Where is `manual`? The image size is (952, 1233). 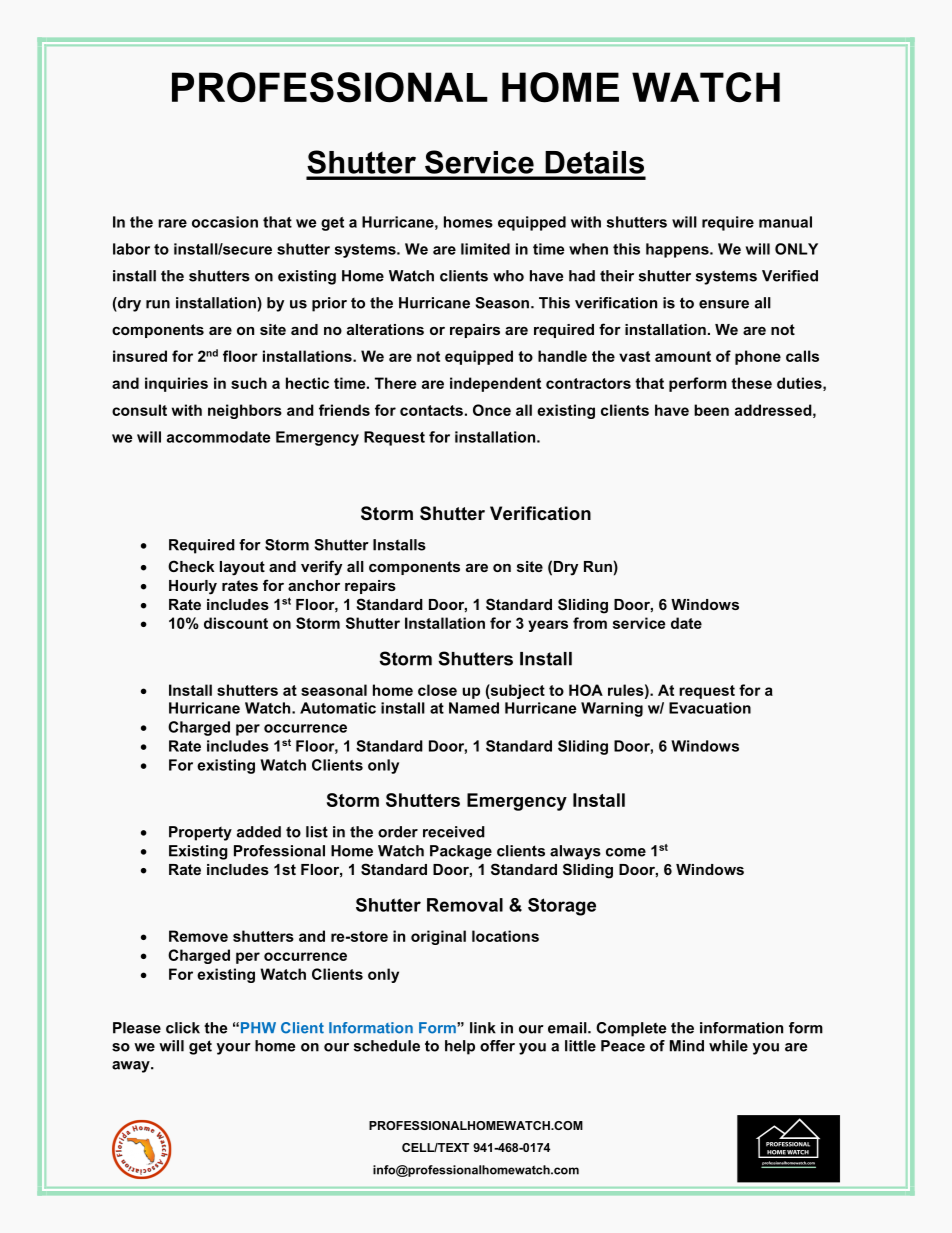 manual is located at coordinates (785, 222).
